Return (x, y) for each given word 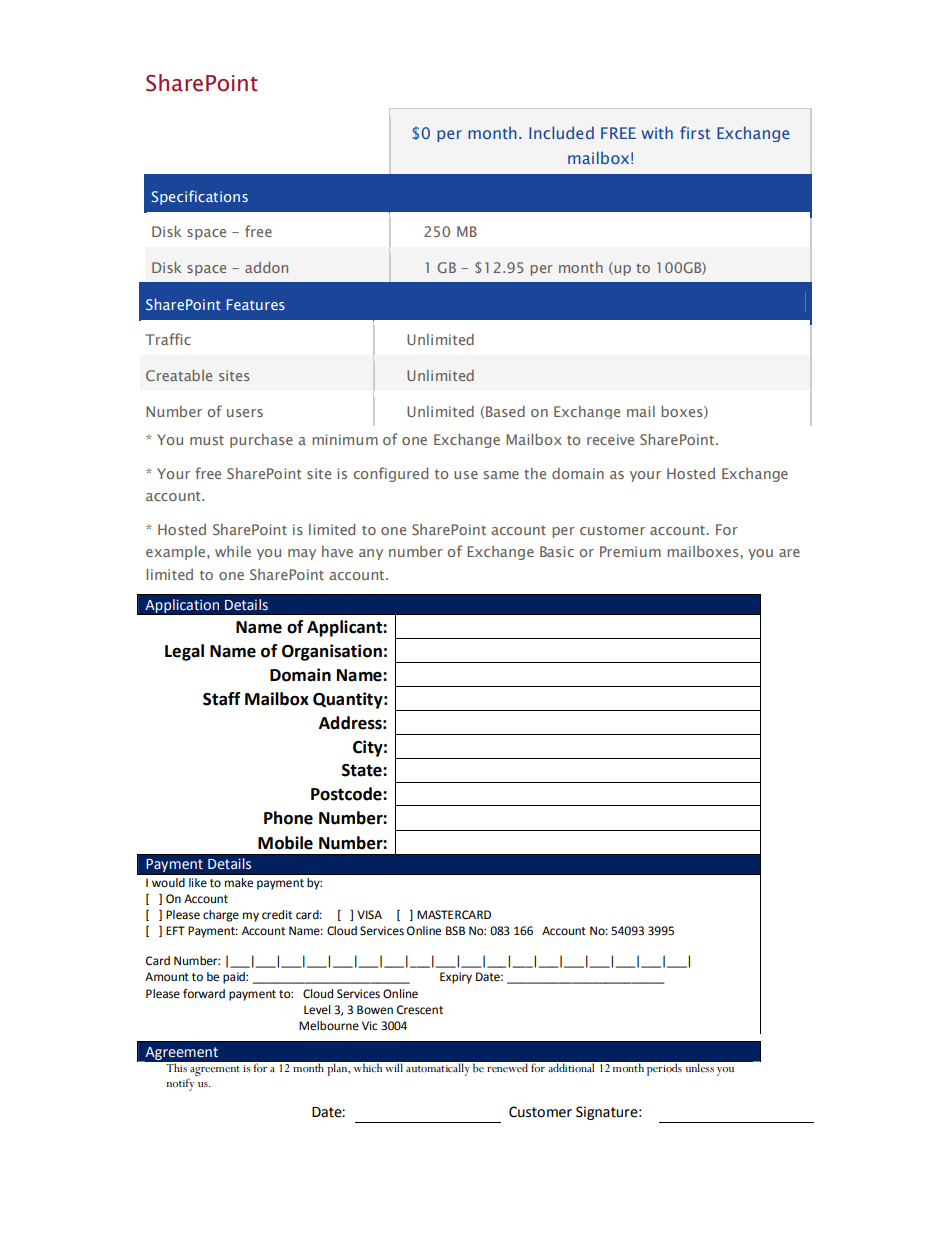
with (657, 132)
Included (561, 132)
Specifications (200, 197)
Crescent (420, 1010)
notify (180, 1084)
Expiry (456, 978)
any (371, 554)
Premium (630, 551)
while (233, 551)
